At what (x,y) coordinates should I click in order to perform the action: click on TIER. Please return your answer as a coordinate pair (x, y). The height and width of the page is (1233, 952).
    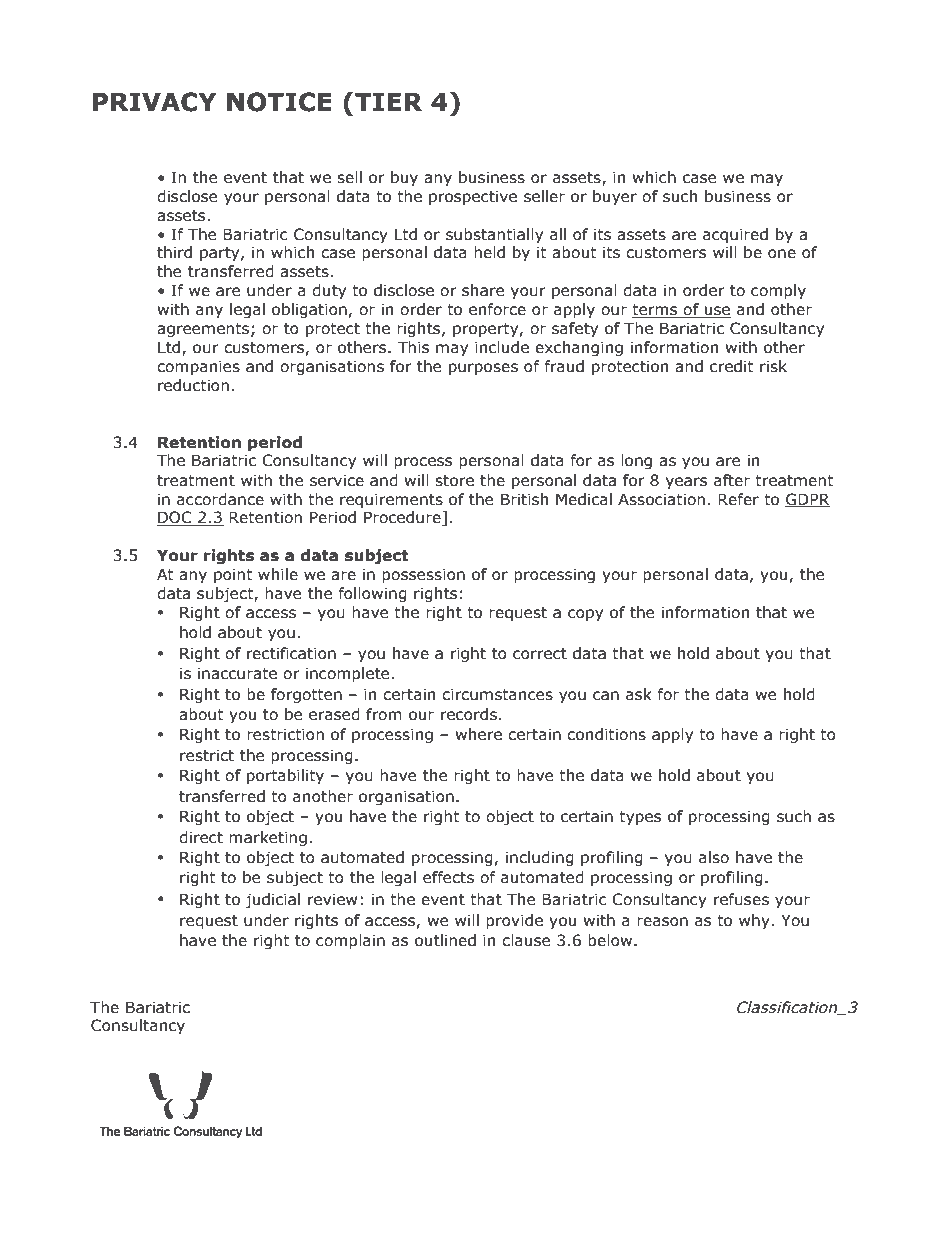
    Looking at the image, I should click on (388, 102).
